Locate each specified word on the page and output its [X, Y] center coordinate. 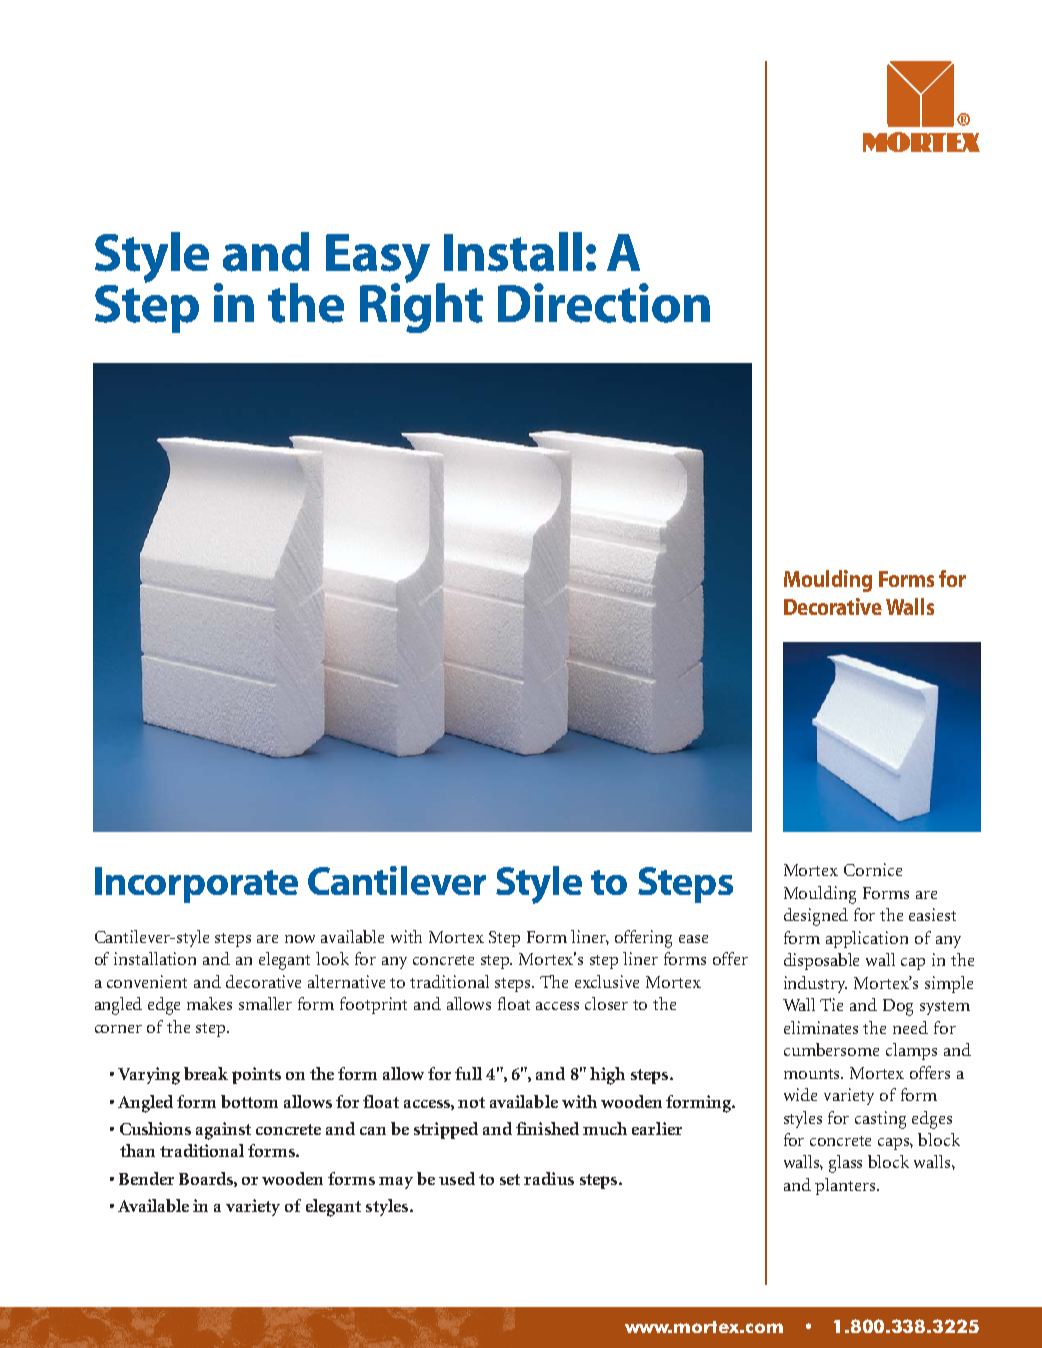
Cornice [873, 869]
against [223, 1131]
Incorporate [196, 885]
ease [693, 939]
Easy [378, 259]
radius [549, 1178]
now [300, 939]
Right [421, 307]
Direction [604, 303]
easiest [932, 914]
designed [816, 917]
